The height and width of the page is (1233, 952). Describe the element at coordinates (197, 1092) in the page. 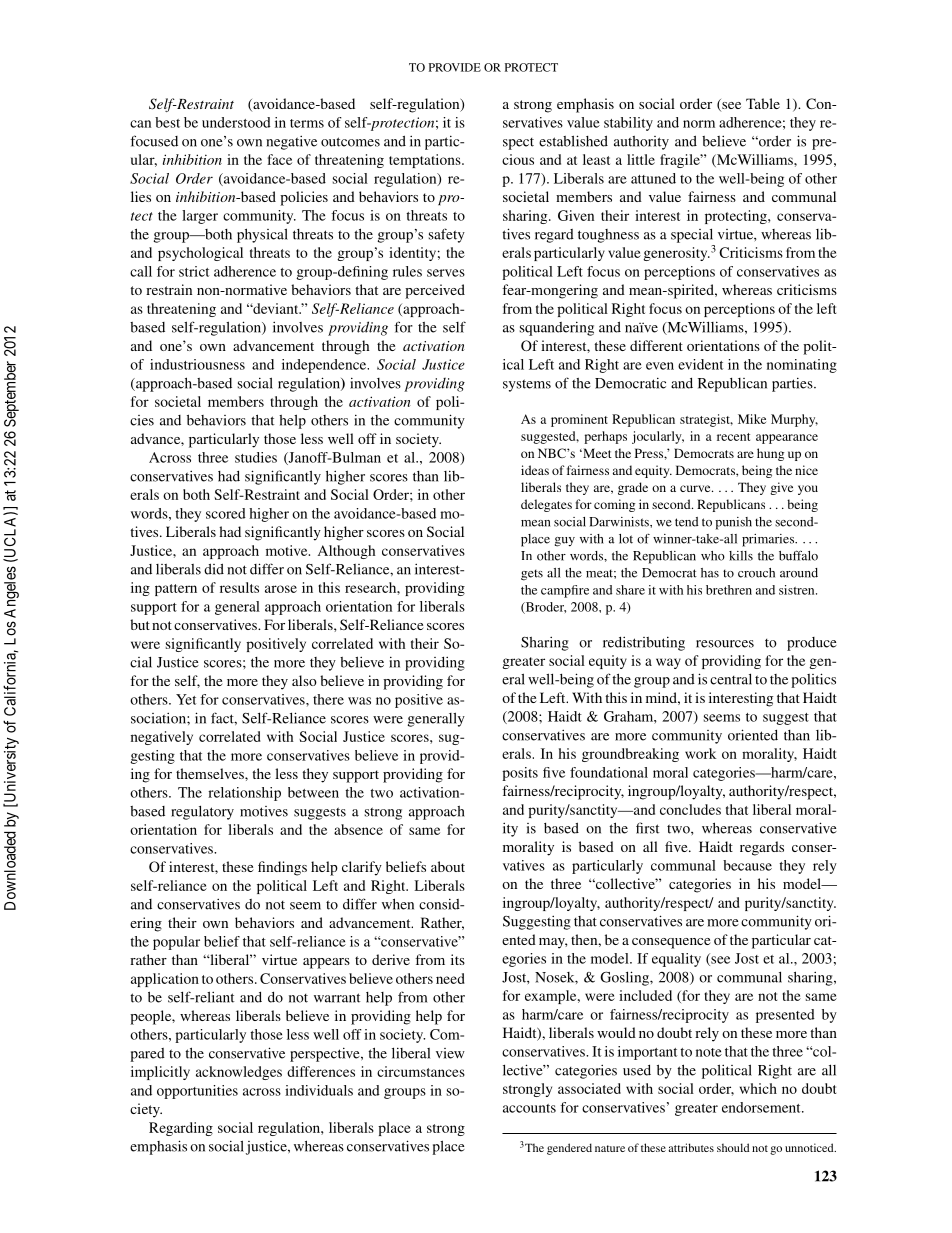

I see `opportunities` at that location.
